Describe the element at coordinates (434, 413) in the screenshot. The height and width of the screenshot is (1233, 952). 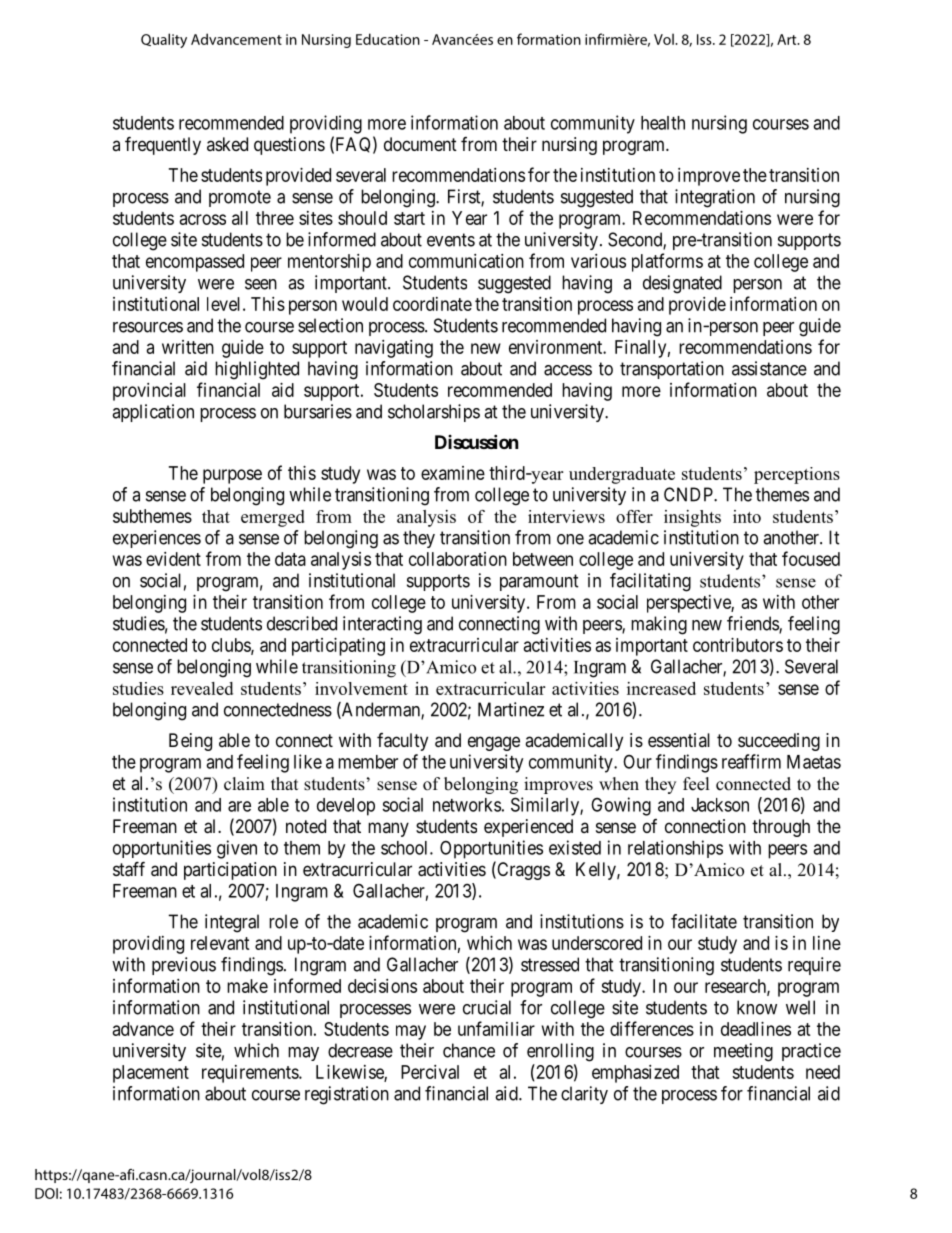
I see `scholarships` at that location.
